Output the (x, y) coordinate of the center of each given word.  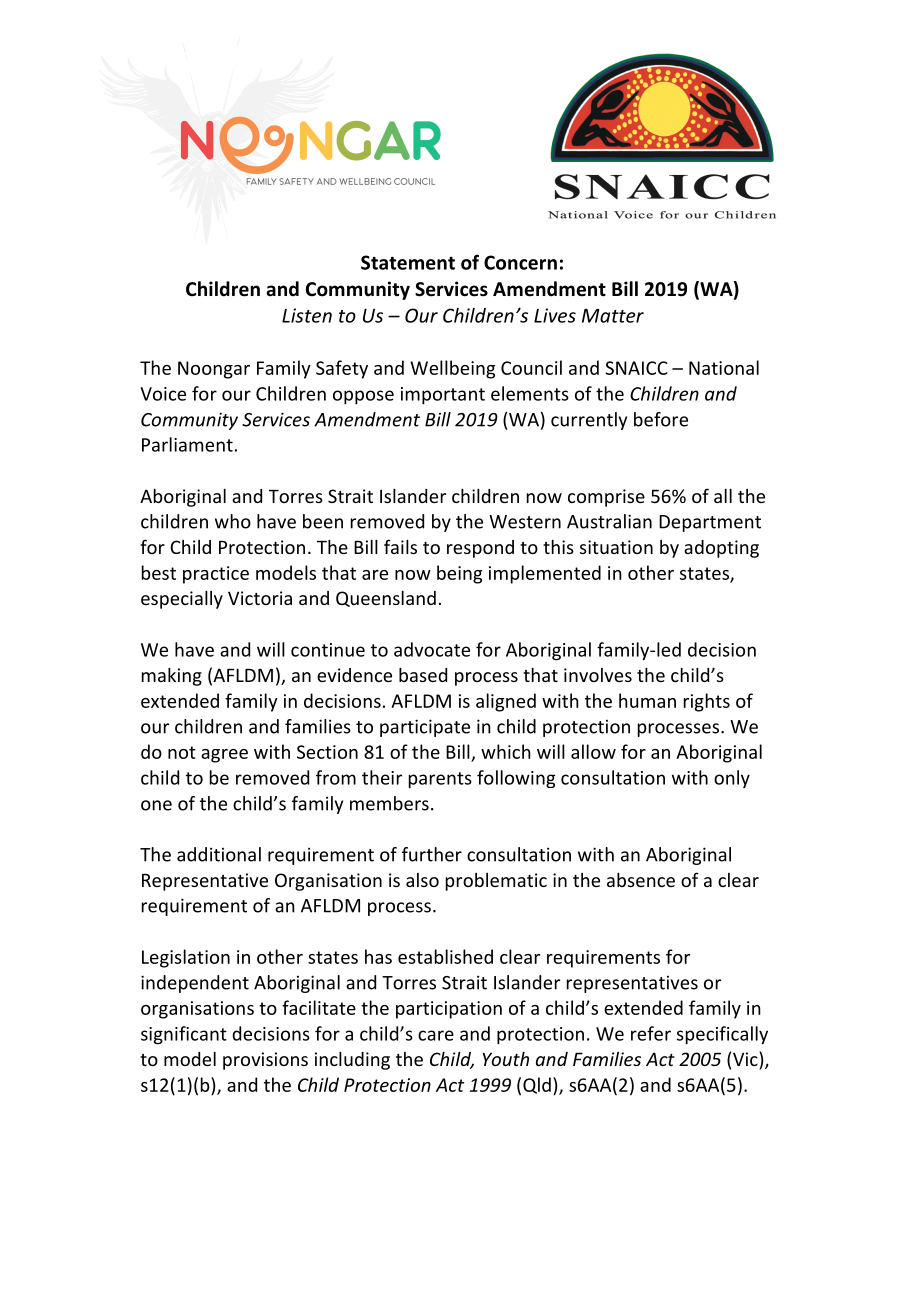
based (423, 675)
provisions (265, 1061)
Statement (408, 262)
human (647, 700)
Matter (613, 316)
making (172, 677)
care (436, 1035)
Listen (307, 315)
